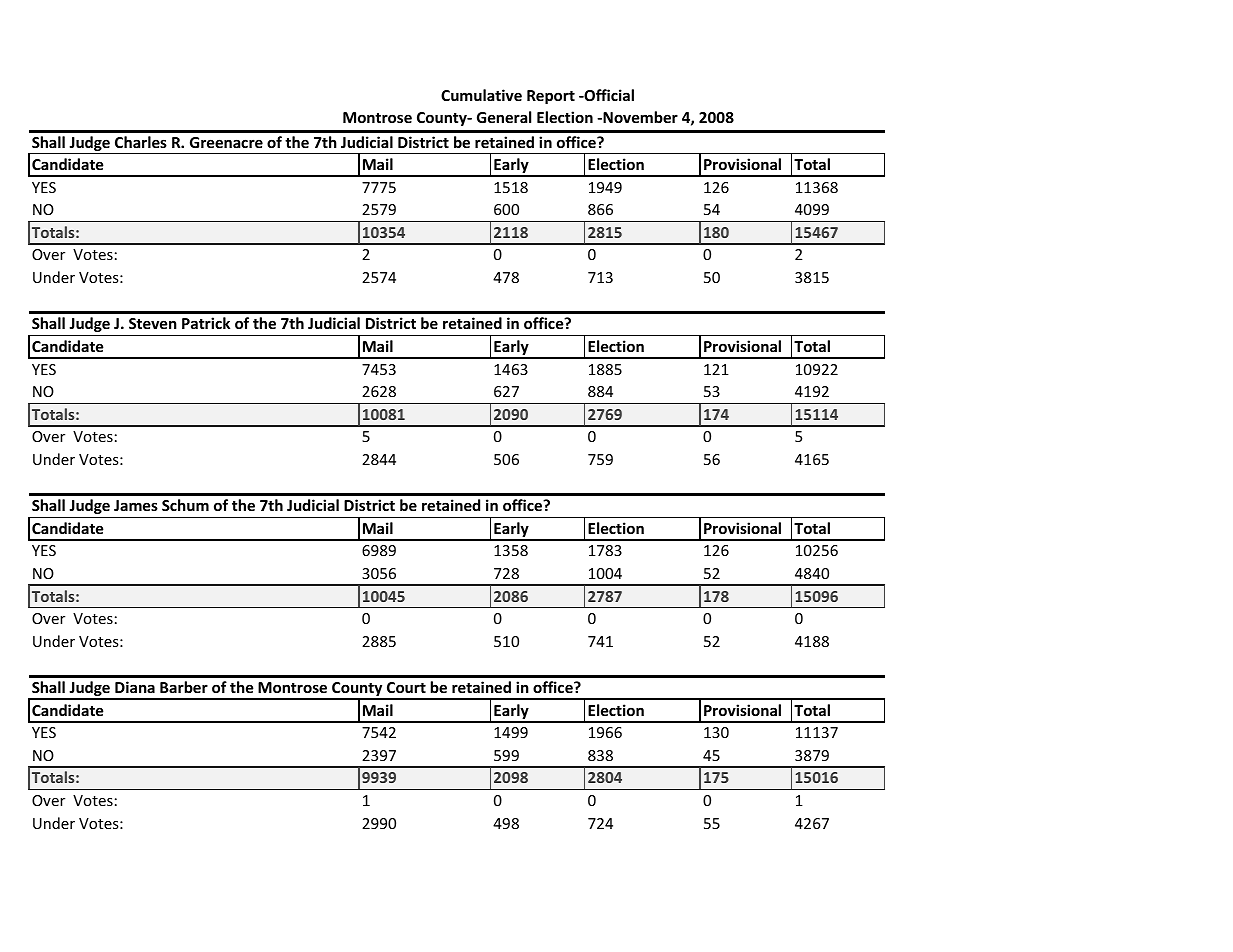 This screenshot has width=1233, height=952. What do you see at coordinates (184, 687) in the screenshot?
I see `Barber` at bounding box center [184, 687].
